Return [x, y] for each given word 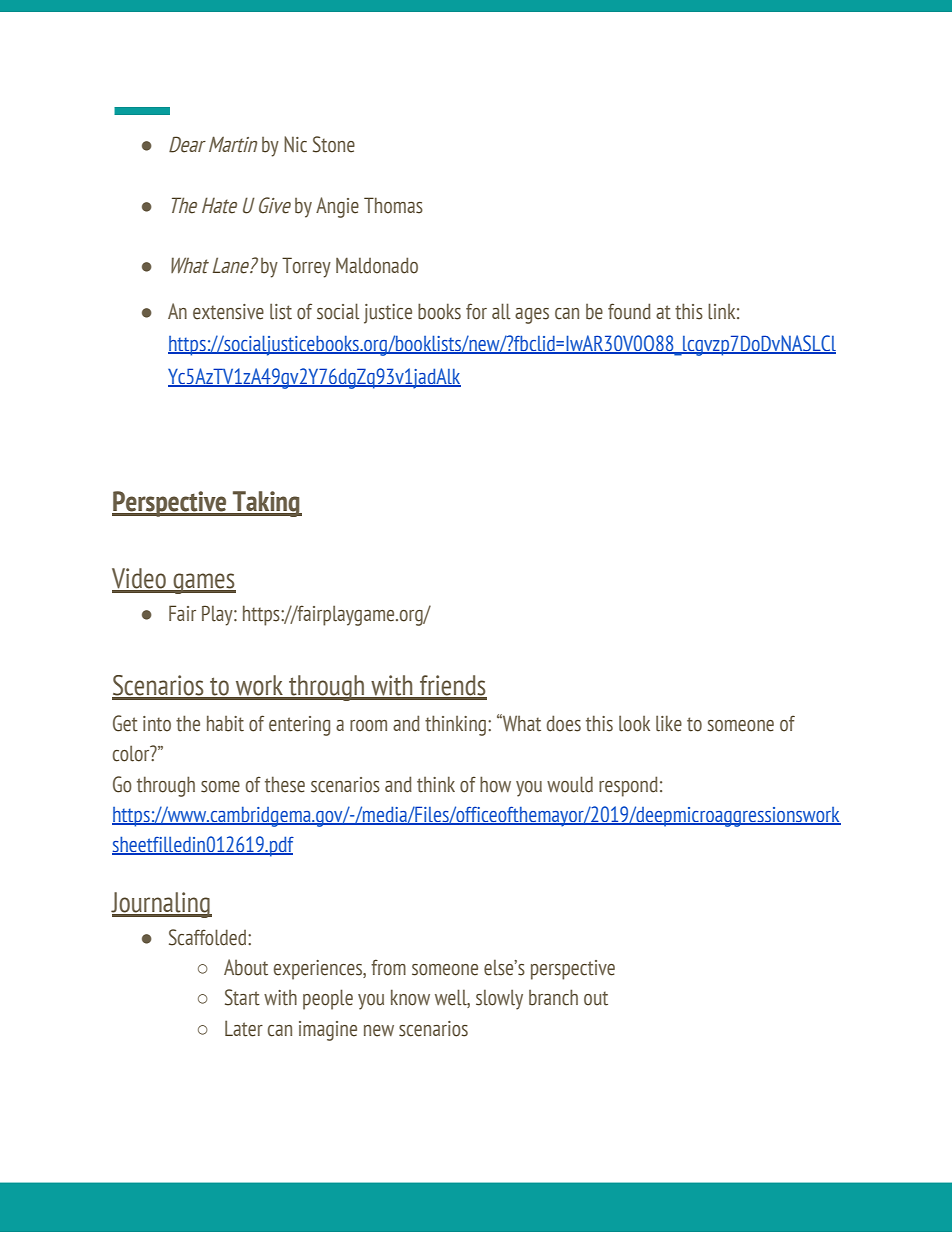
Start [242, 997]
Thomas [393, 205]
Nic [295, 144]
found [629, 311]
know [410, 997]
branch [553, 997]
